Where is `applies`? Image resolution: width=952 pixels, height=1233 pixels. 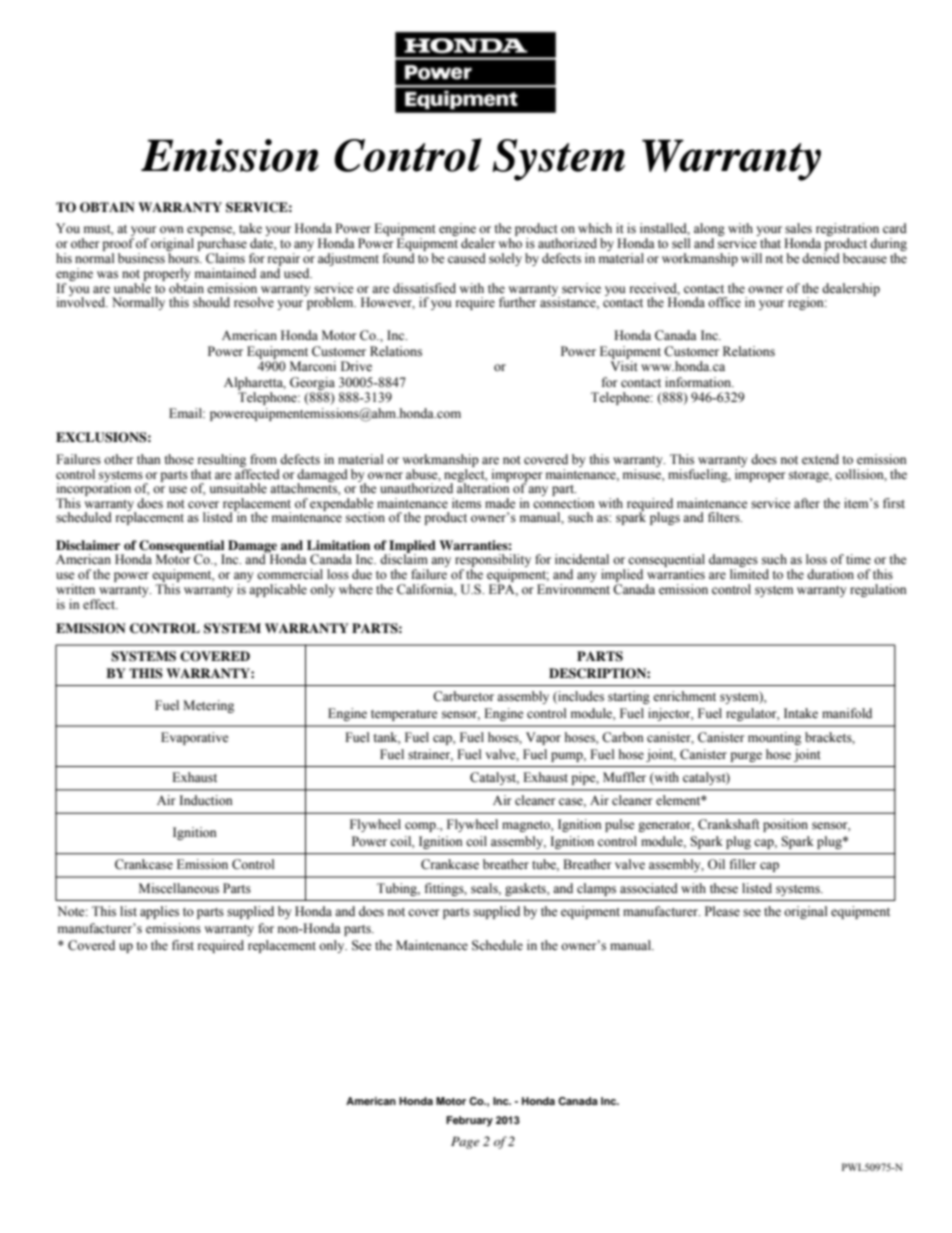
applies is located at coordinates (159, 912).
